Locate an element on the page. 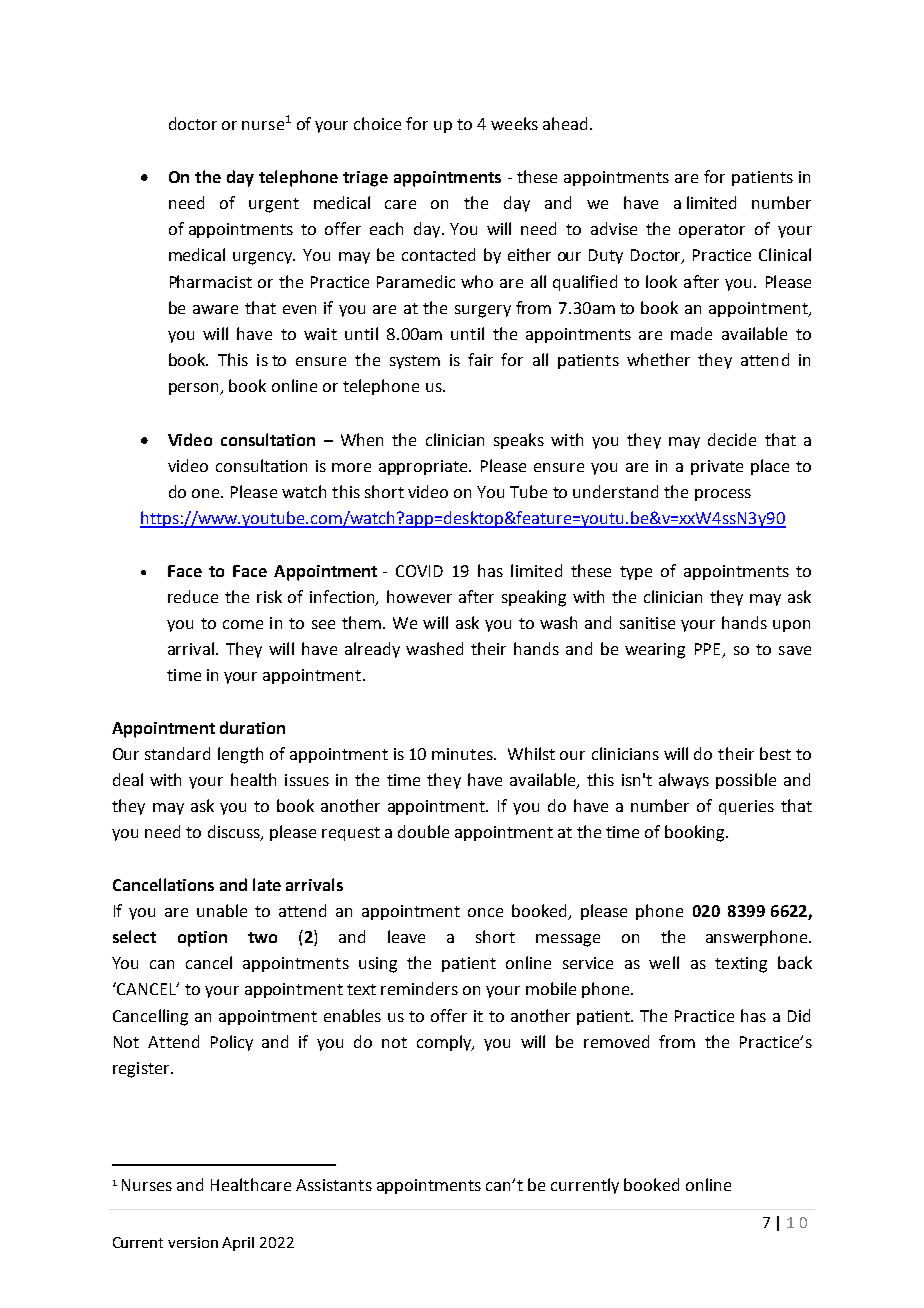 Image resolution: width=924 pixels, height=1308 pixels. duration is located at coordinates (252, 727).
